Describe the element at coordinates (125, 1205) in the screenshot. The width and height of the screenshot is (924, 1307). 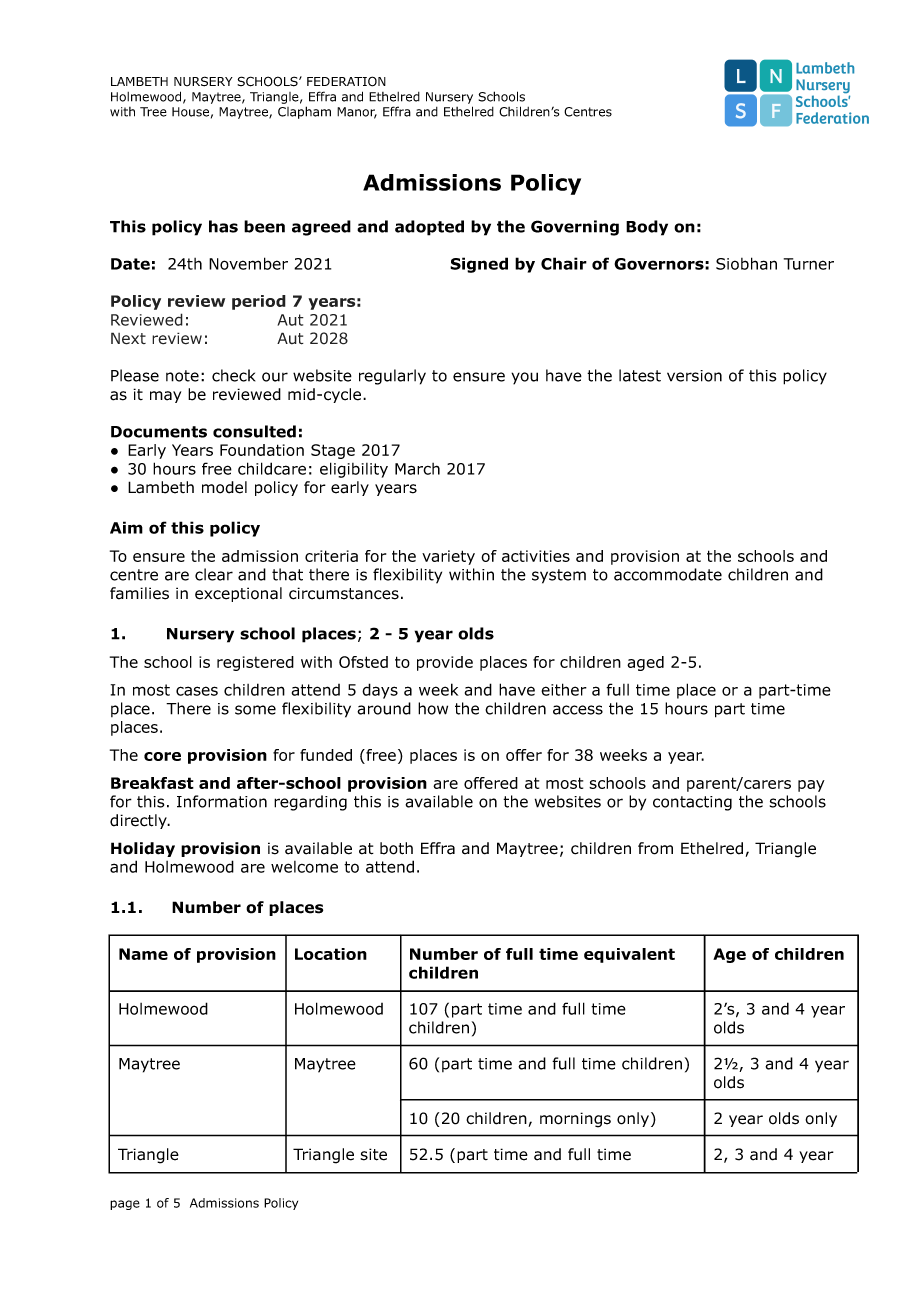
I see `page` at that location.
